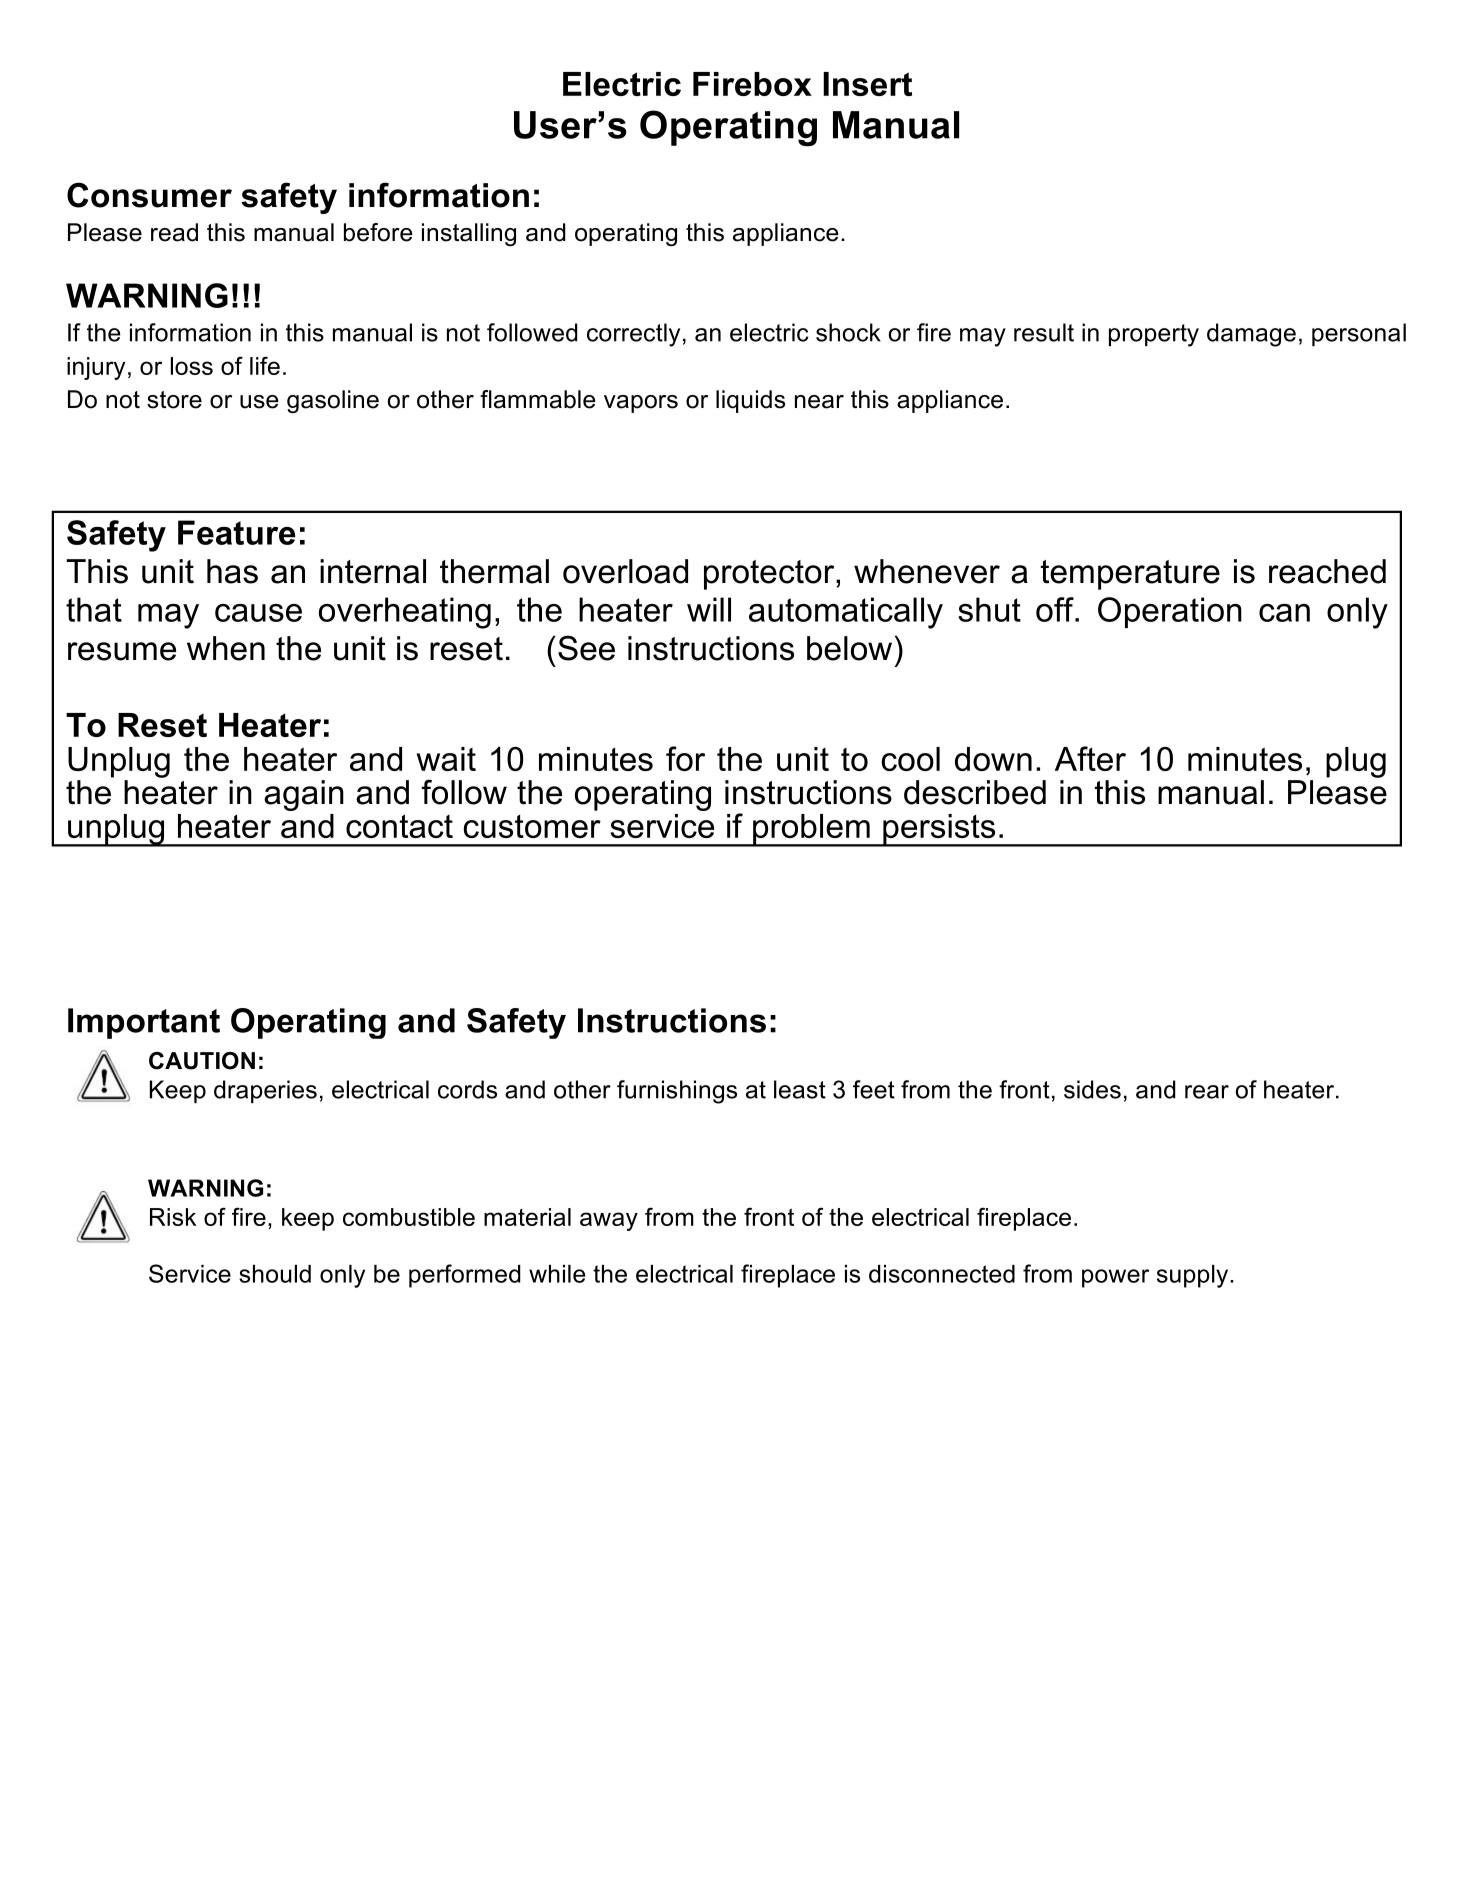 The height and width of the document is (1894, 1464). Describe the element at coordinates (149, 195) in the document. I see `Consumer` at that location.
